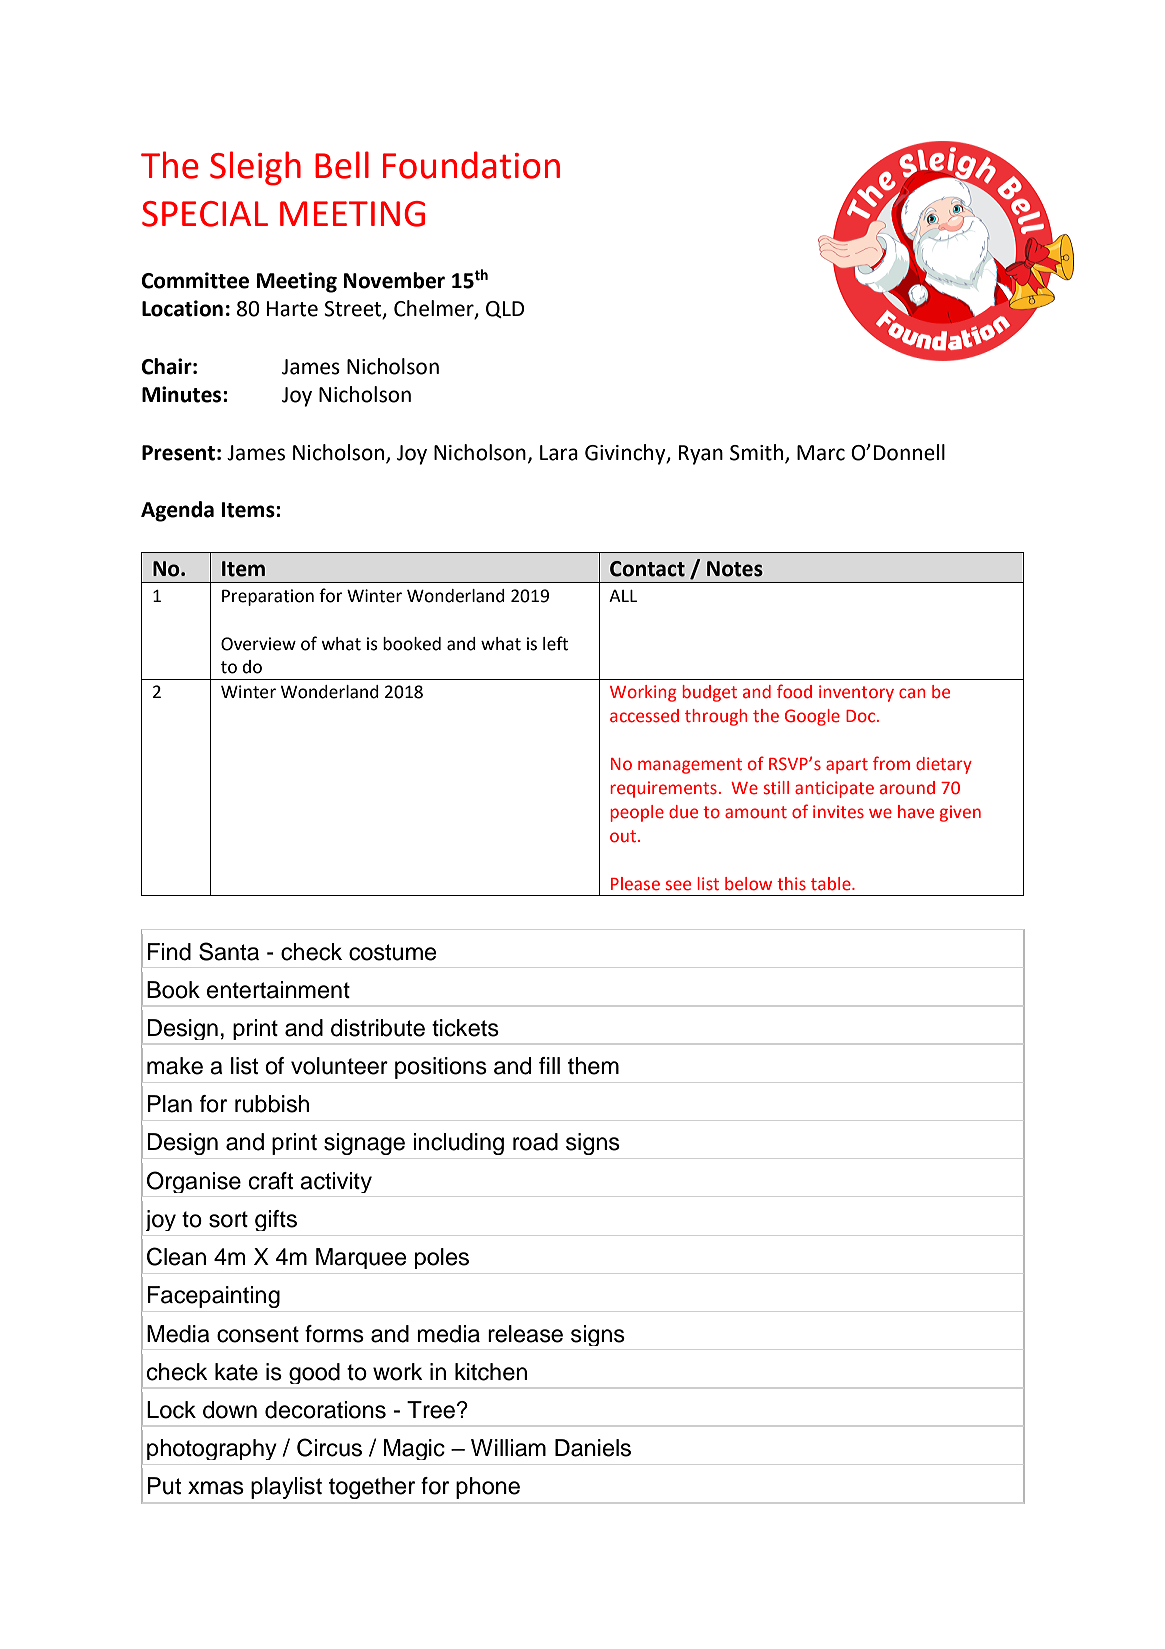 This image has width=1165, height=1649. I want to click on Daniels, so click(593, 1448).
